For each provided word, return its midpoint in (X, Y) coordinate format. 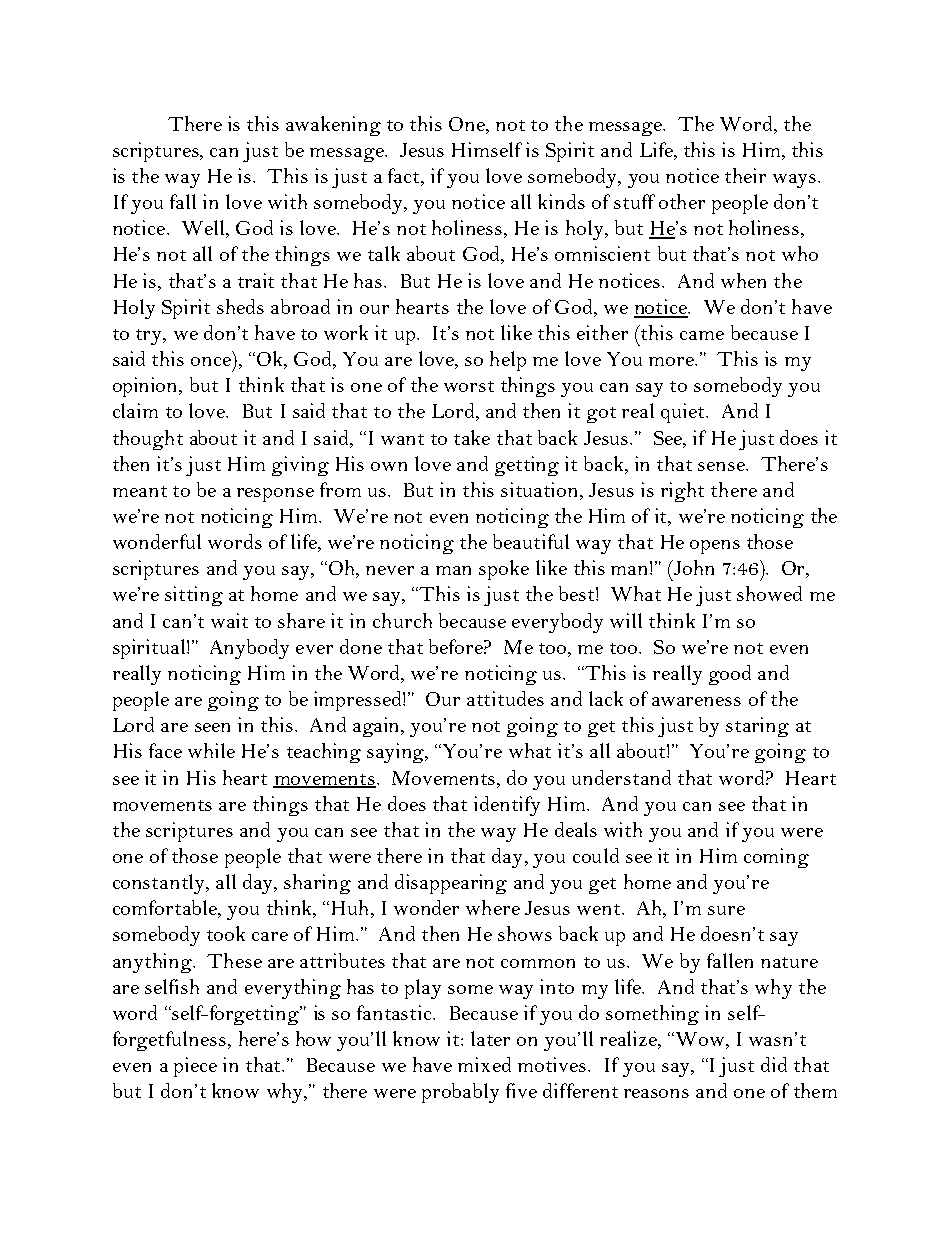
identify (507, 806)
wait (229, 620)
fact (405, 177)
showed (769, 593)
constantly (160, 884)
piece (195, 1067)
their (745, 175)
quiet (684, 413)
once (211, 361)
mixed (484, 1064)
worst (469, 386)
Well (205, 229)
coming (776, 858)
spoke (504, 570)
